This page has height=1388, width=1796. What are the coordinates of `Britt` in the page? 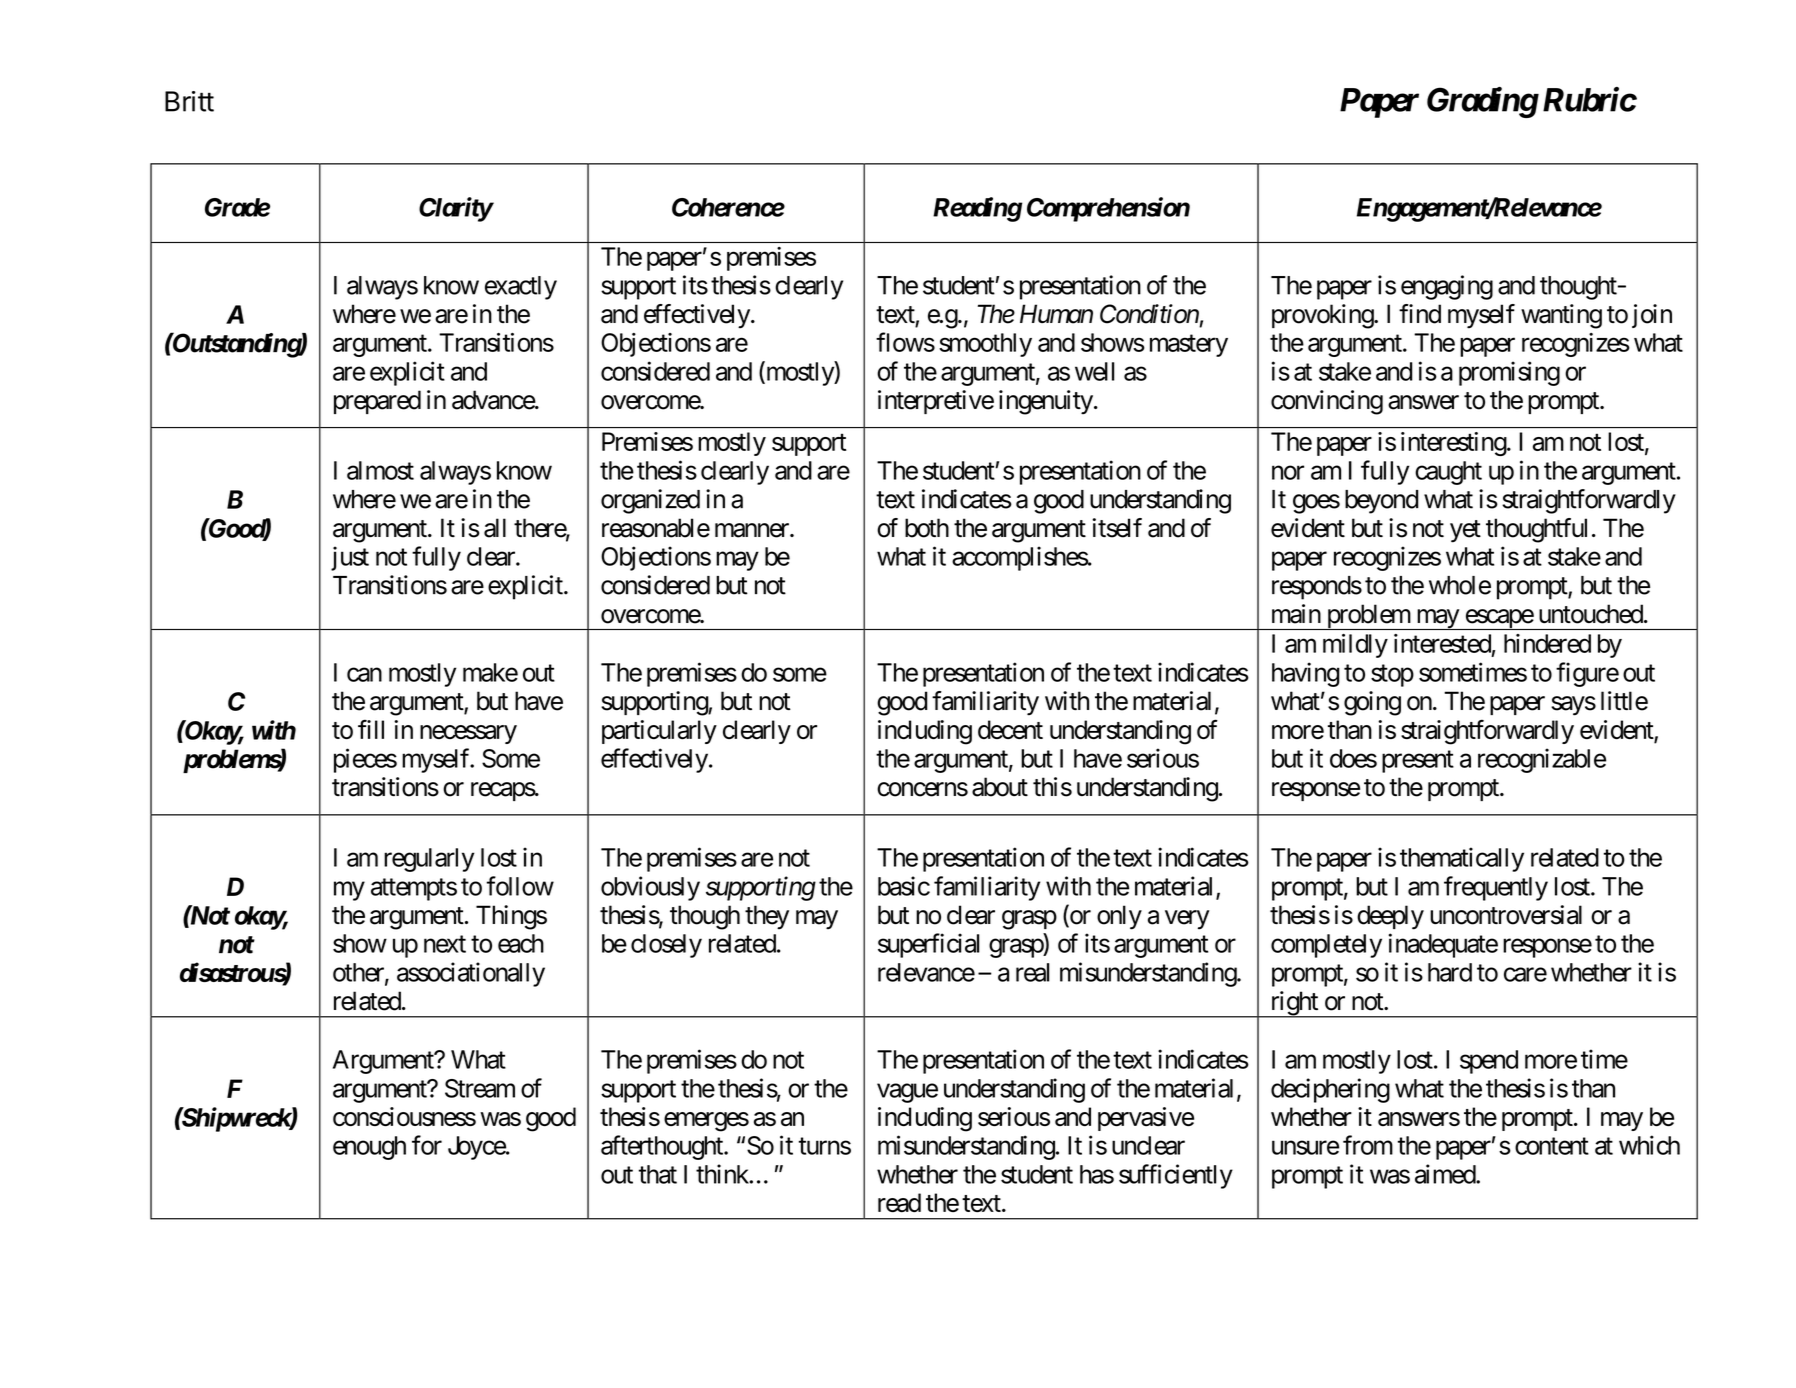 It's located at (189, 101).
